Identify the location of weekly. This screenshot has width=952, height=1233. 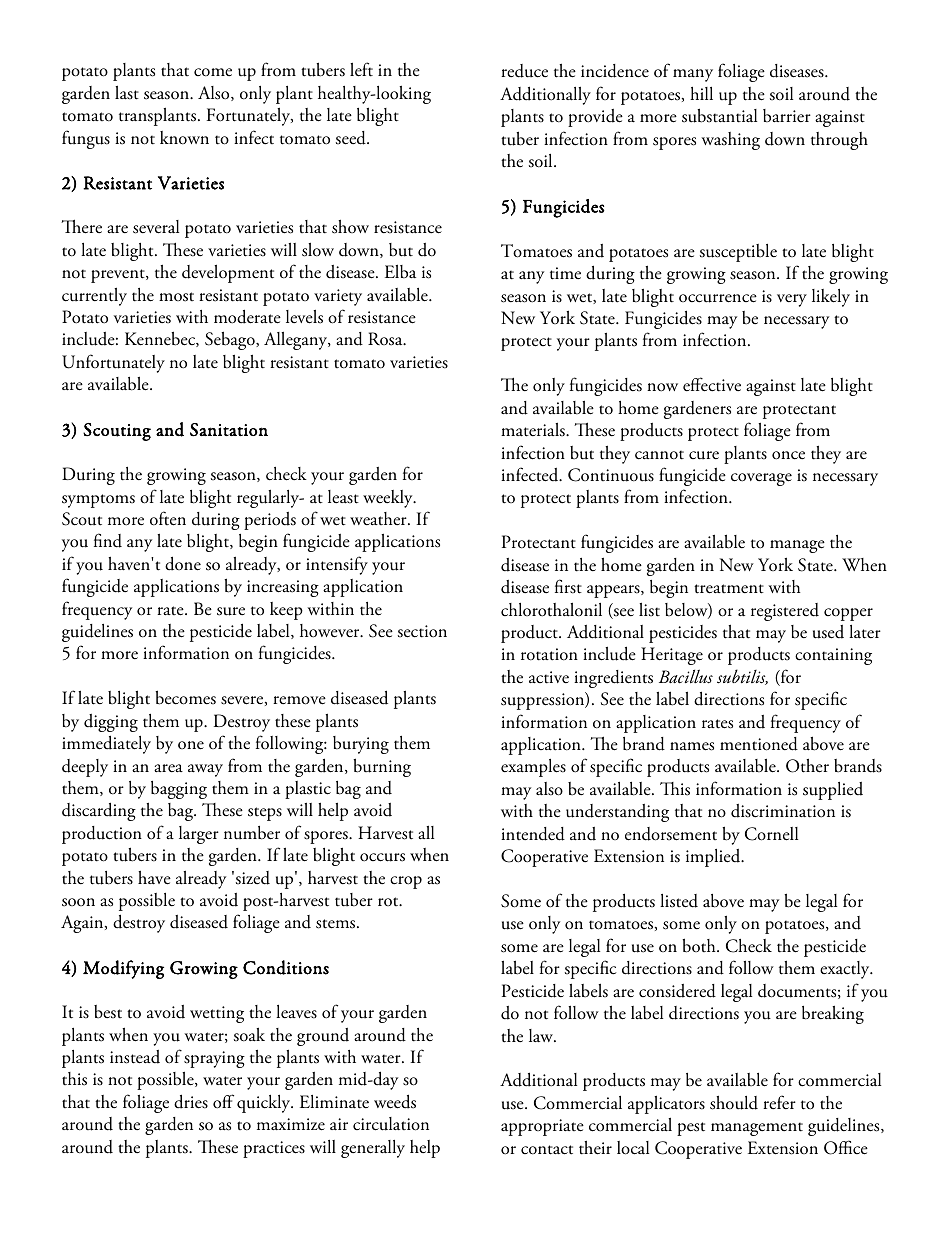
(389, 499).
